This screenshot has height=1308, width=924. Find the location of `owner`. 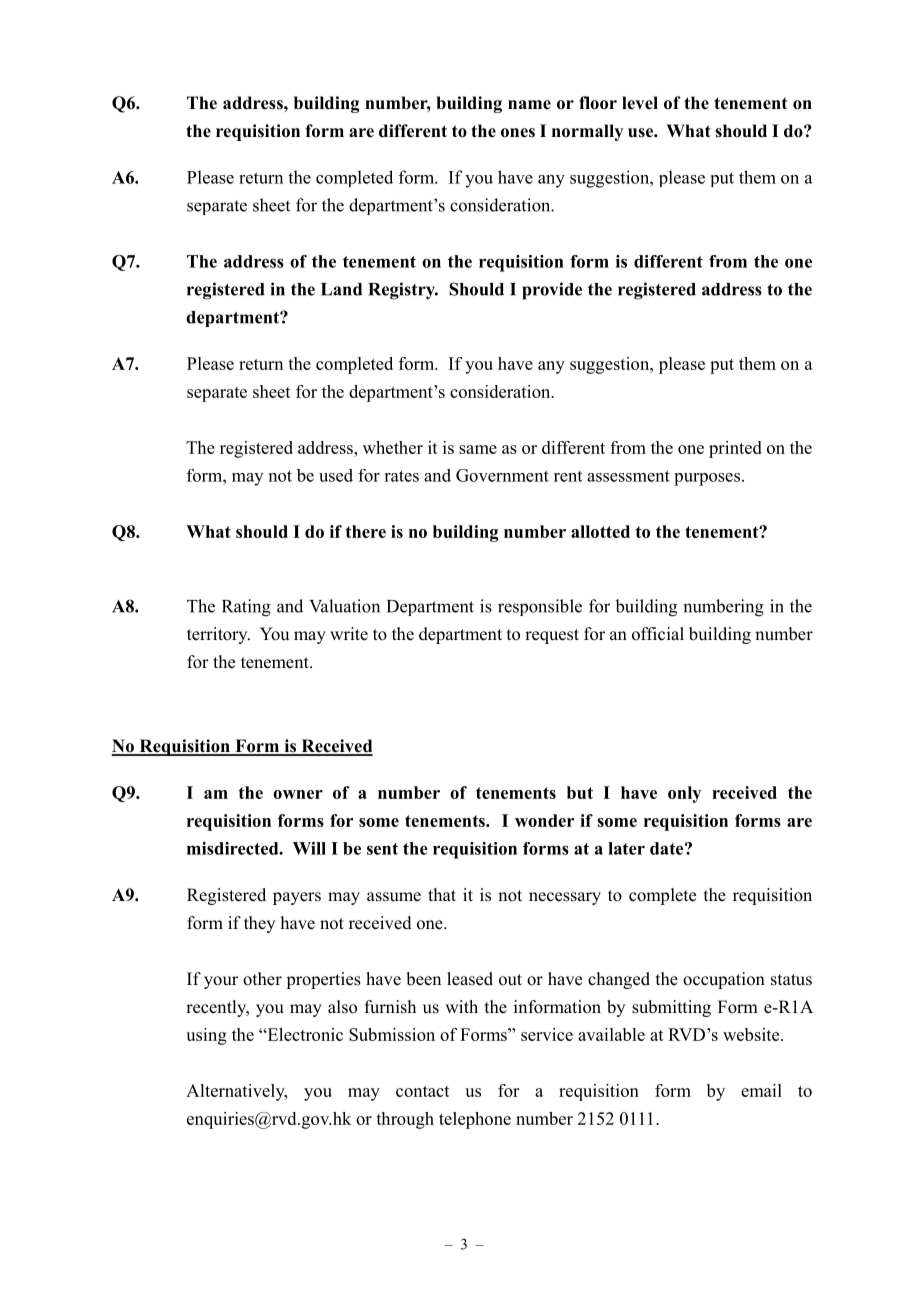

owner is located at coordinates (298, 794).
